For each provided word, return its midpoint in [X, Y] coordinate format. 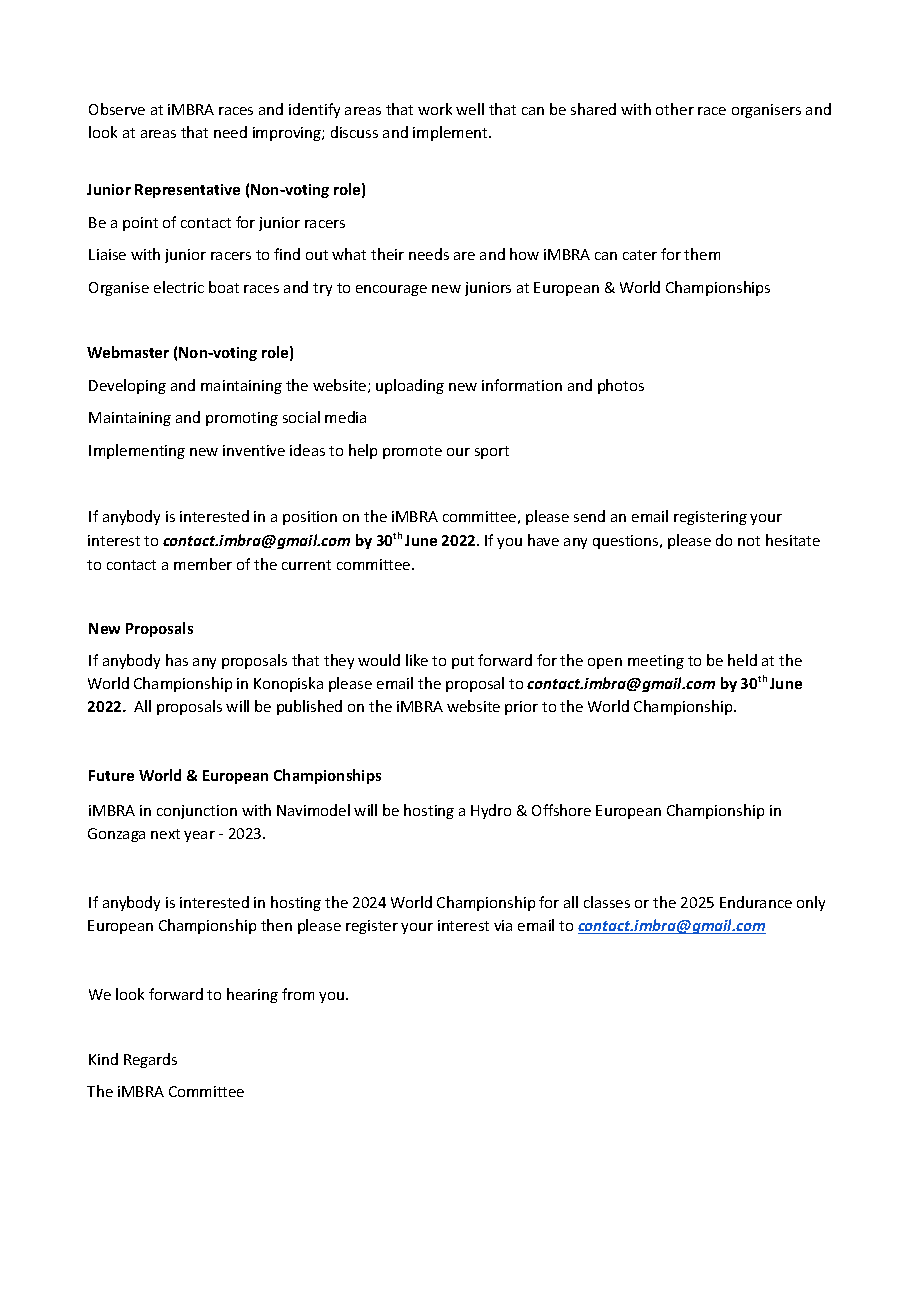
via [503, 925]
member [203, 564]
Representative [187, 191]
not [749, 541]
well [470, 109]
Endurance [756, 902]
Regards [150, 1060]
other [675, 109]
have [543, 540]
